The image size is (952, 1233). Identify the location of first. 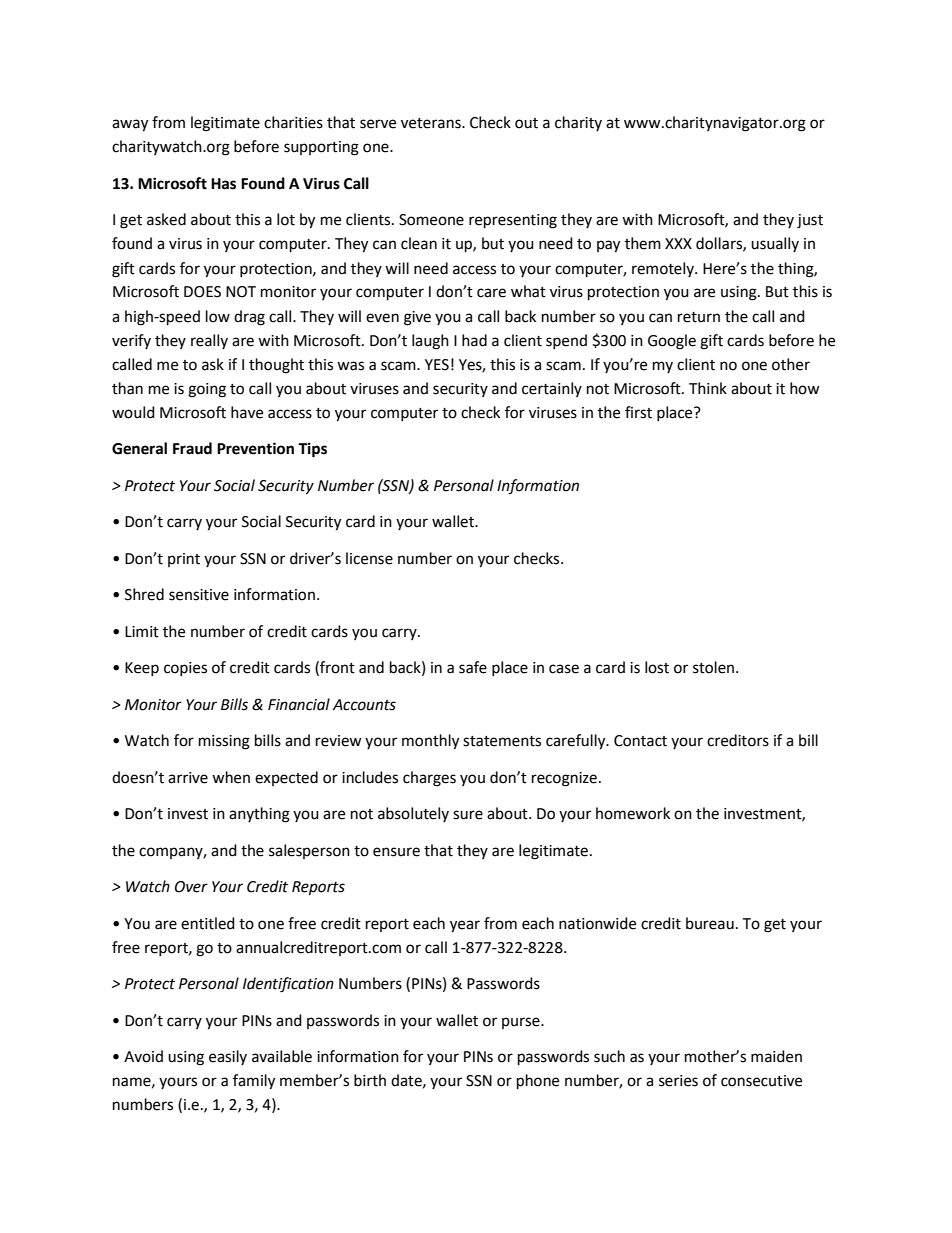
(638, 412).
